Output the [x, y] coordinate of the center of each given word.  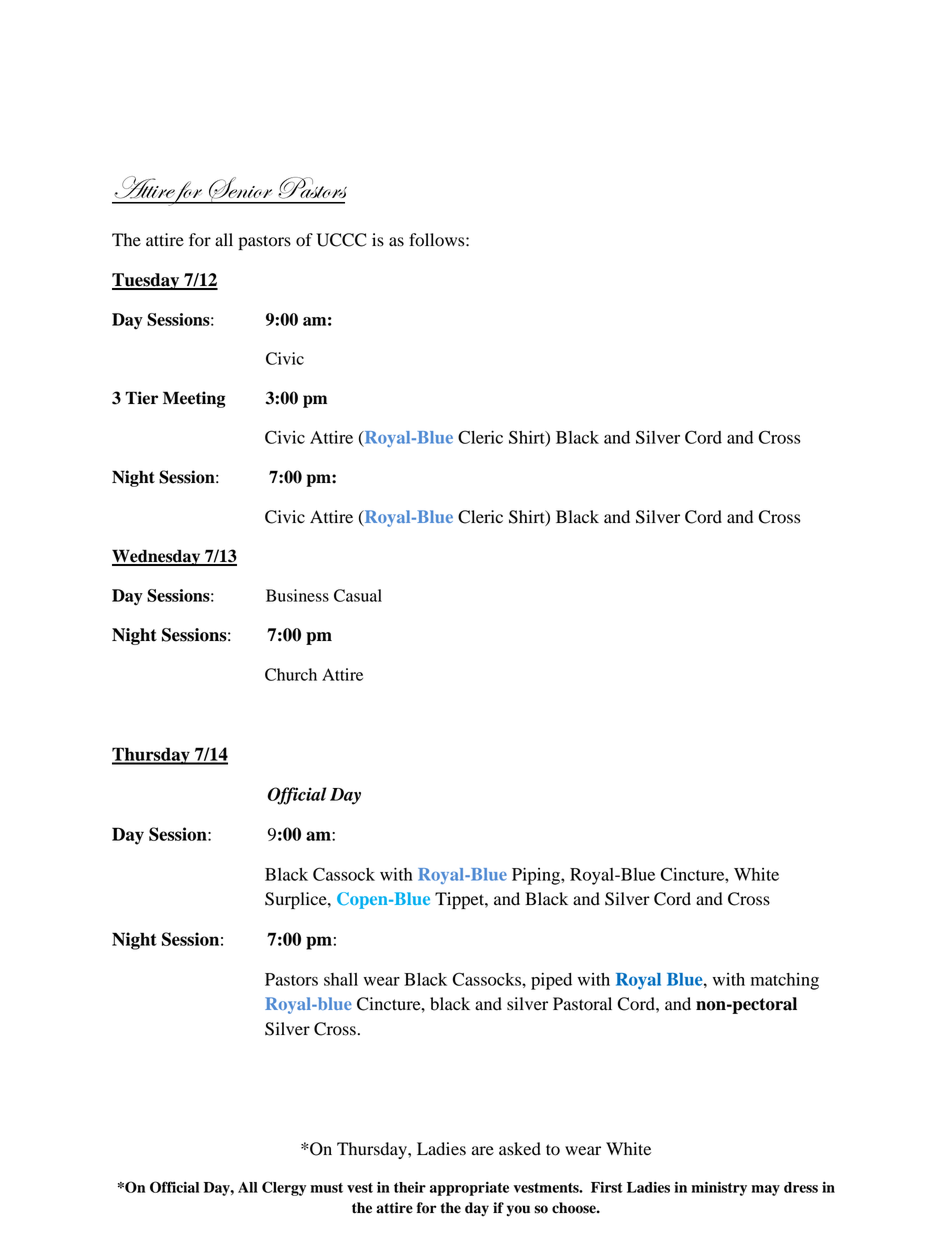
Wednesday [157, 557]
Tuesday [147, 281]
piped [551, 981]
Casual [358, 595]
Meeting [194, 399]
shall [341, 979]
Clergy [284, 1188]
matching [785, 981]
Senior [241, 190]
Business [297, 595]
